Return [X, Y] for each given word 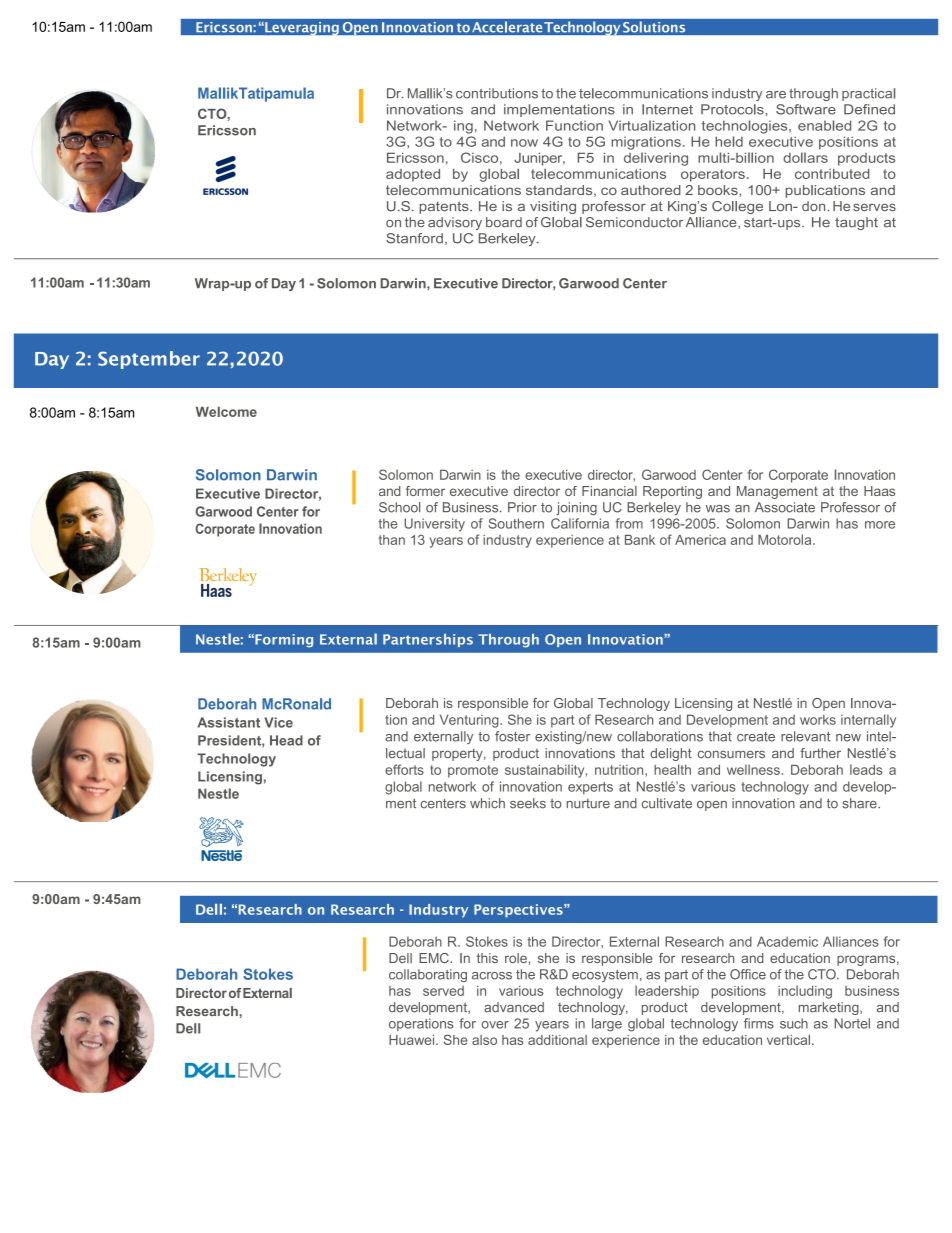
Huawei [413, 1040]
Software [806, 109]
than [392, 540]
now [524, 143]
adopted [413, 175]
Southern [516, 523]
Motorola [786, 539]
